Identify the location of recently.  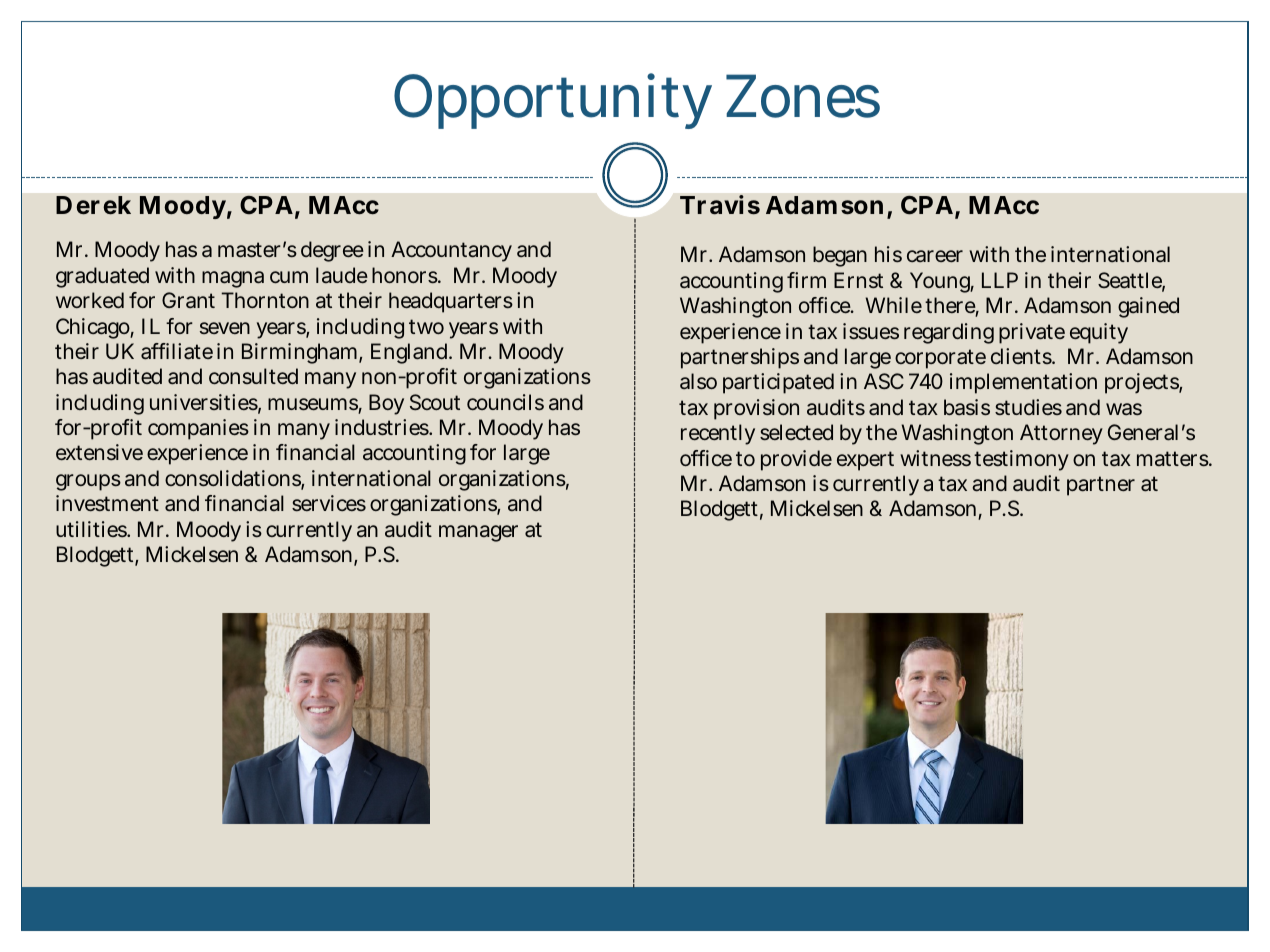
(718, 434).
